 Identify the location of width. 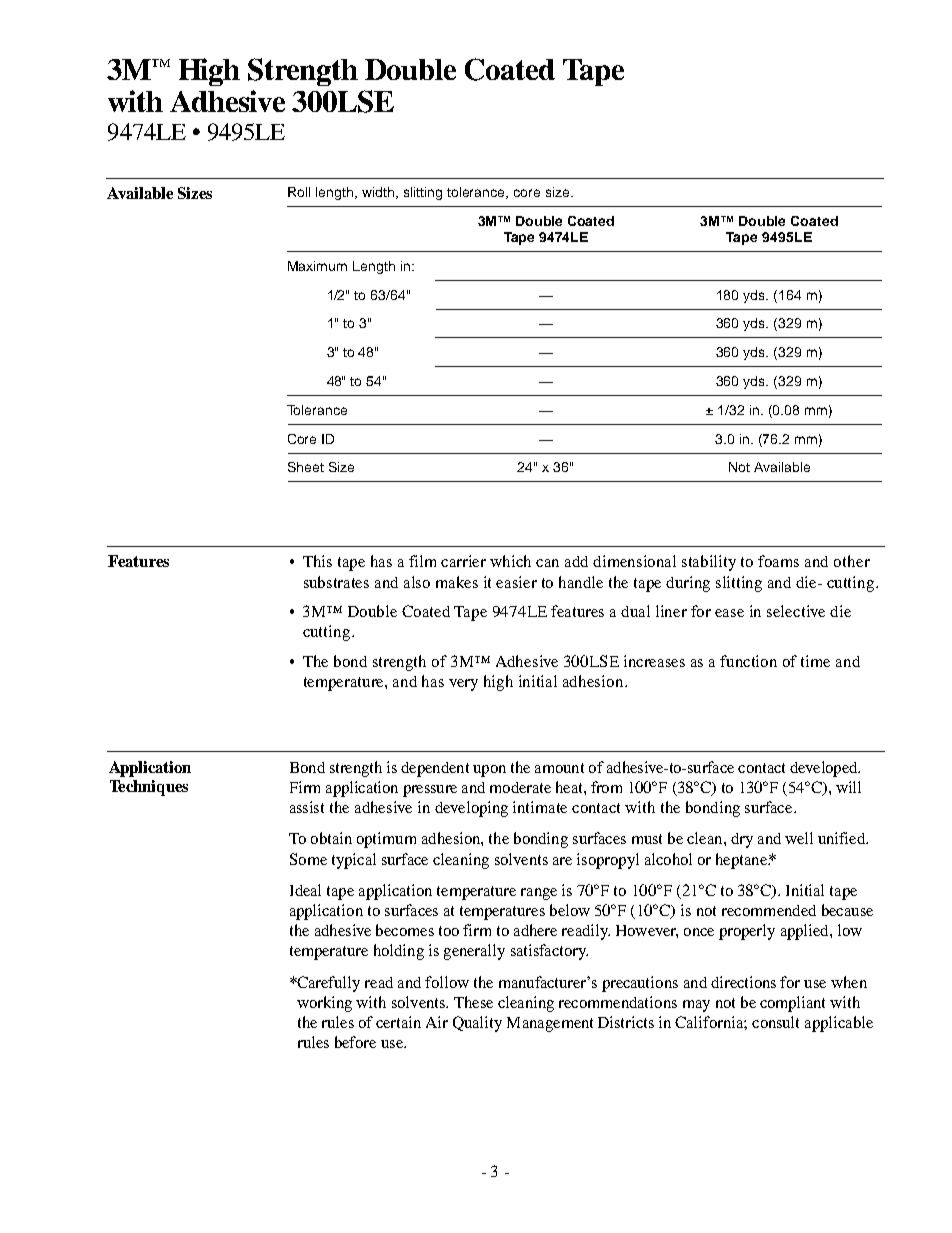
(379, 193).
